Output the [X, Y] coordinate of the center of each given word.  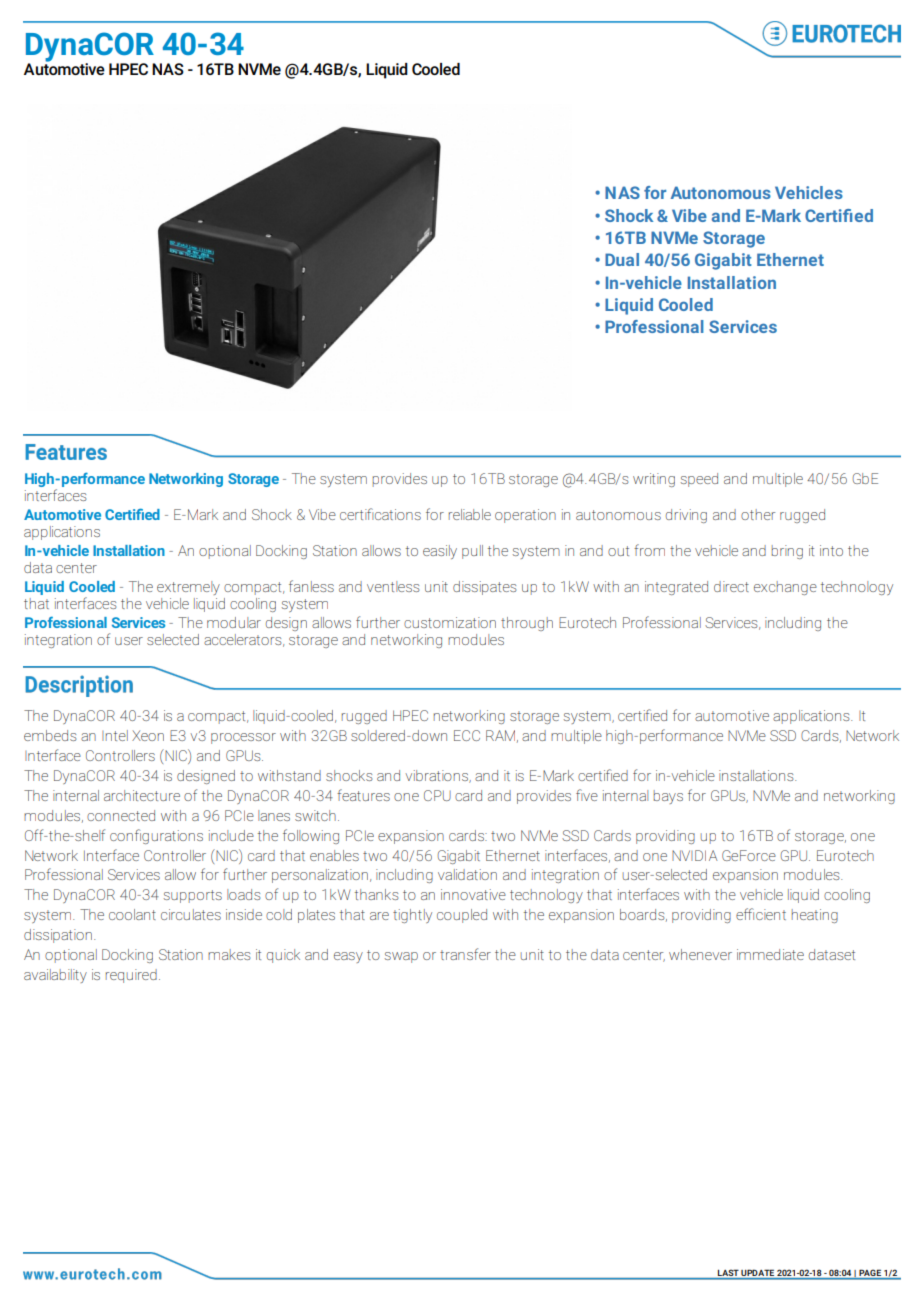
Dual [622, 259]
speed [699, 480]
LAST [728, 1273]
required [131, 976]
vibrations [437, 776]
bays [668, 797]
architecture [142, 795]
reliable [470, 514]
